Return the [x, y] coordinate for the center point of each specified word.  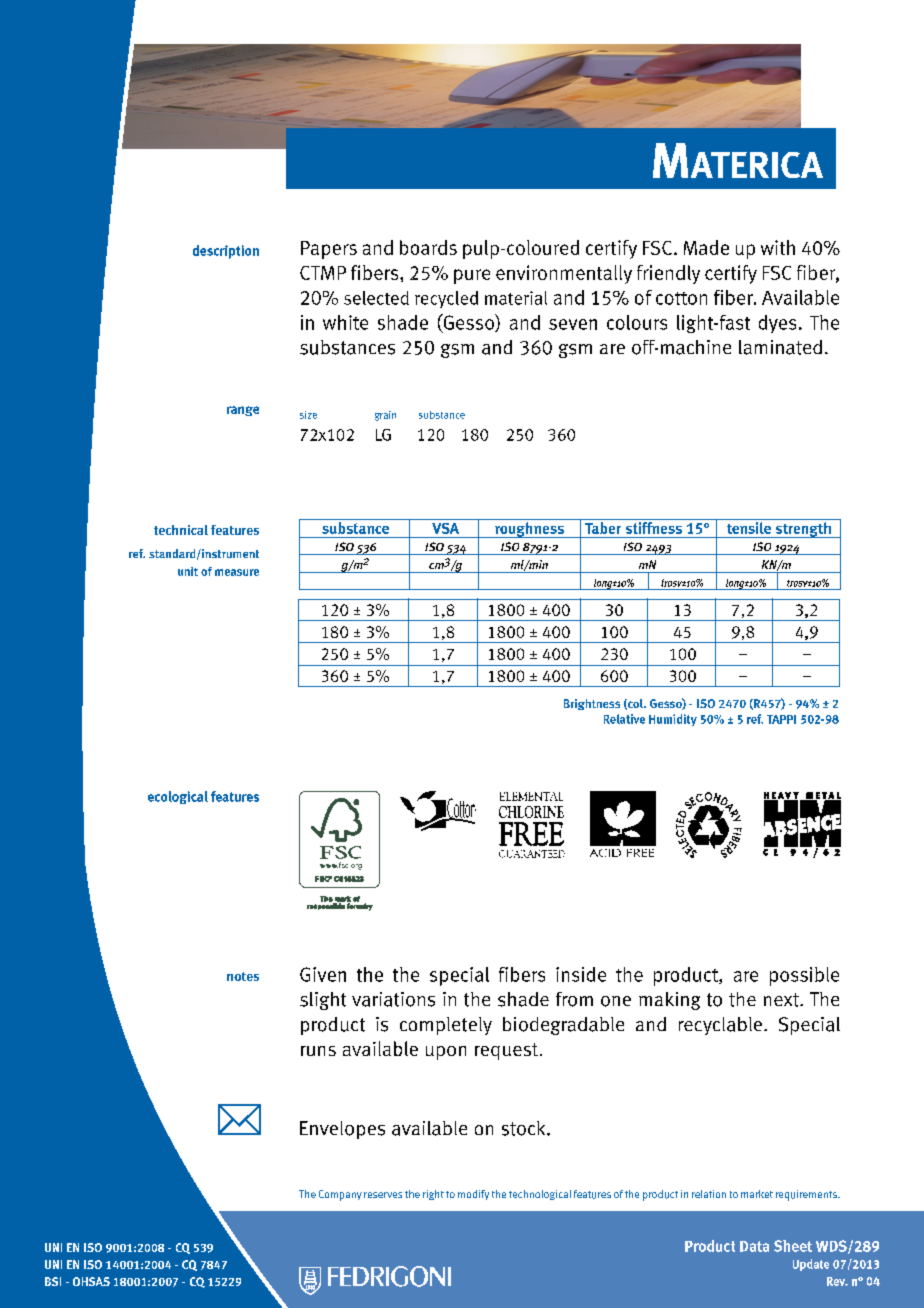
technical [181, 530]
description [226, 252]
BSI [53, 1281]
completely [446, 1026]
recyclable [722, 1026]
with [778, 247]
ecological [178, 797]
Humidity [673, 720]
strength [803, 530]
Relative [624, 719]
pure [472, 276]
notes [243, 976]
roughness [530, 530]
